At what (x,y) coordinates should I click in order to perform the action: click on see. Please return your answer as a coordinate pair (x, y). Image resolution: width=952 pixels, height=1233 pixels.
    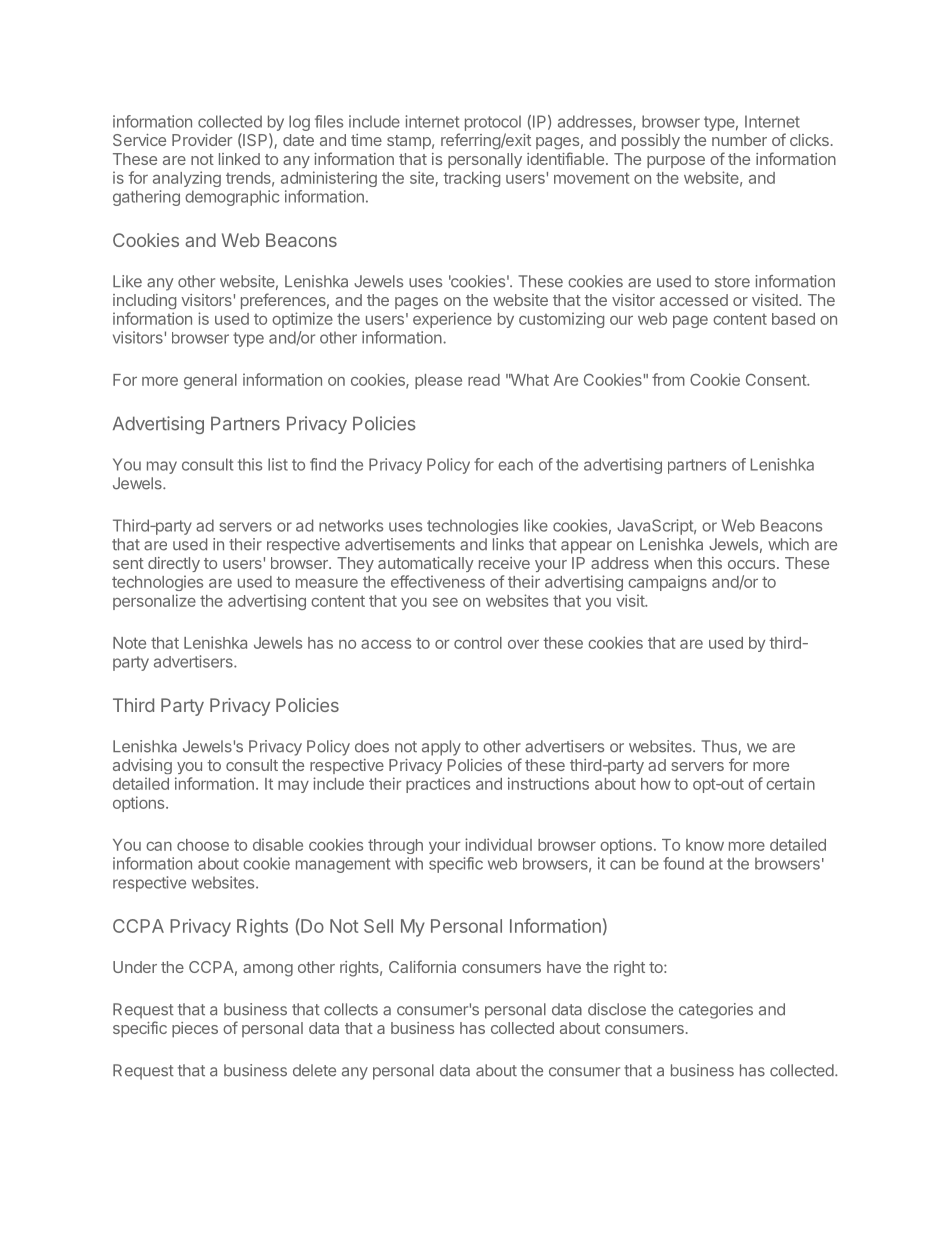
    Looking at the image, I should click on (445, 602).
